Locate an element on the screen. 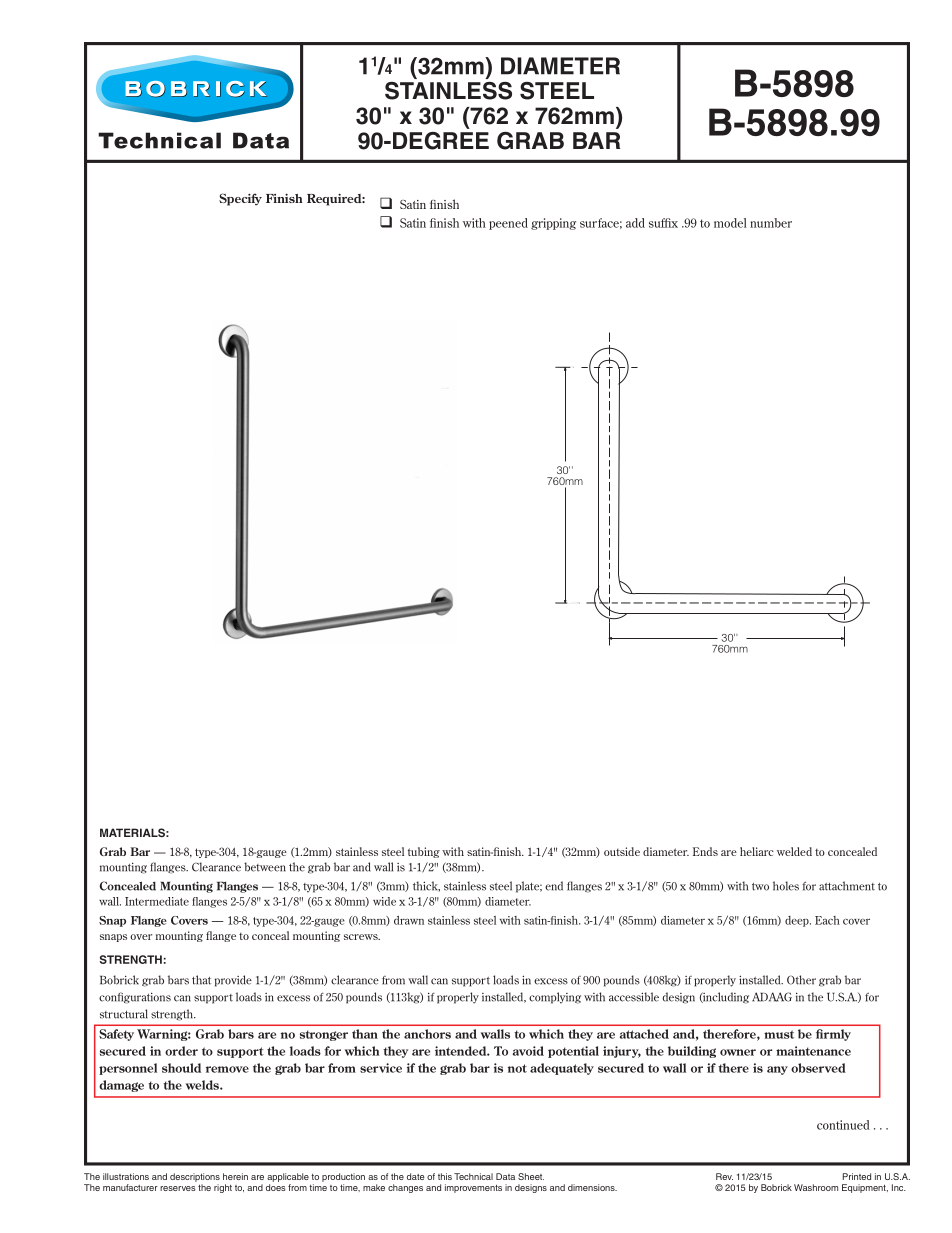 The image size is (952, 1233). descriptions is located at coordinates (195, 1177).
